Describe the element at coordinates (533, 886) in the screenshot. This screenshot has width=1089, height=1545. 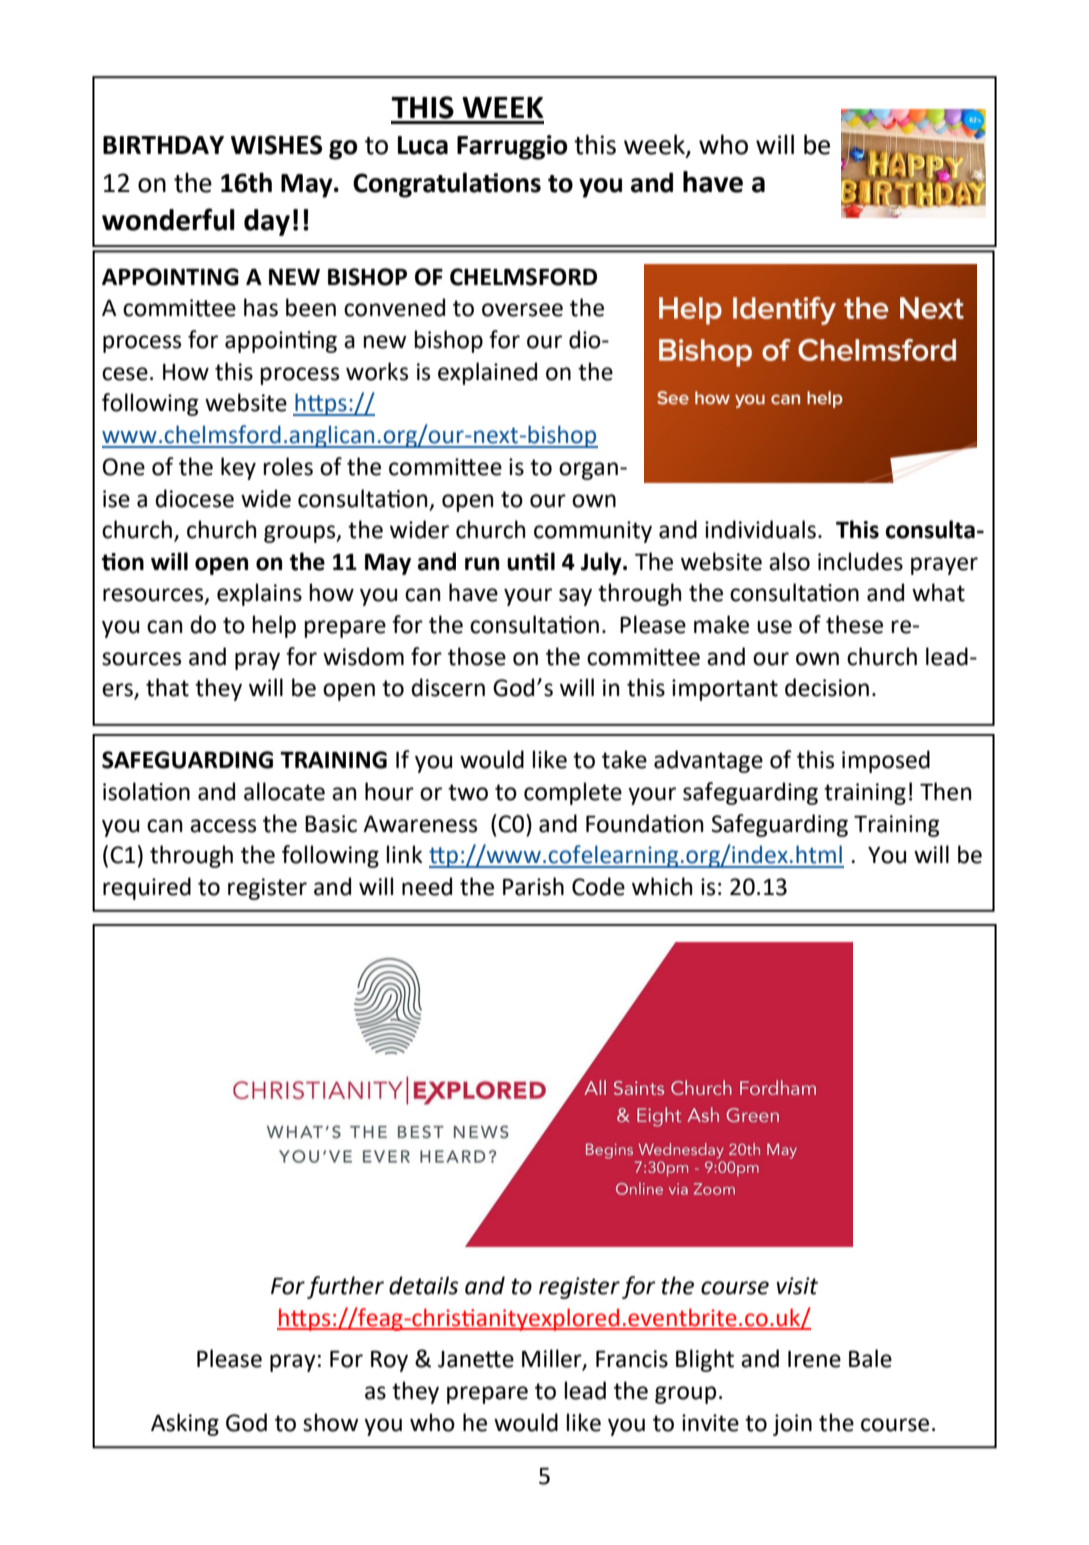
I see `Parish` at that location.
